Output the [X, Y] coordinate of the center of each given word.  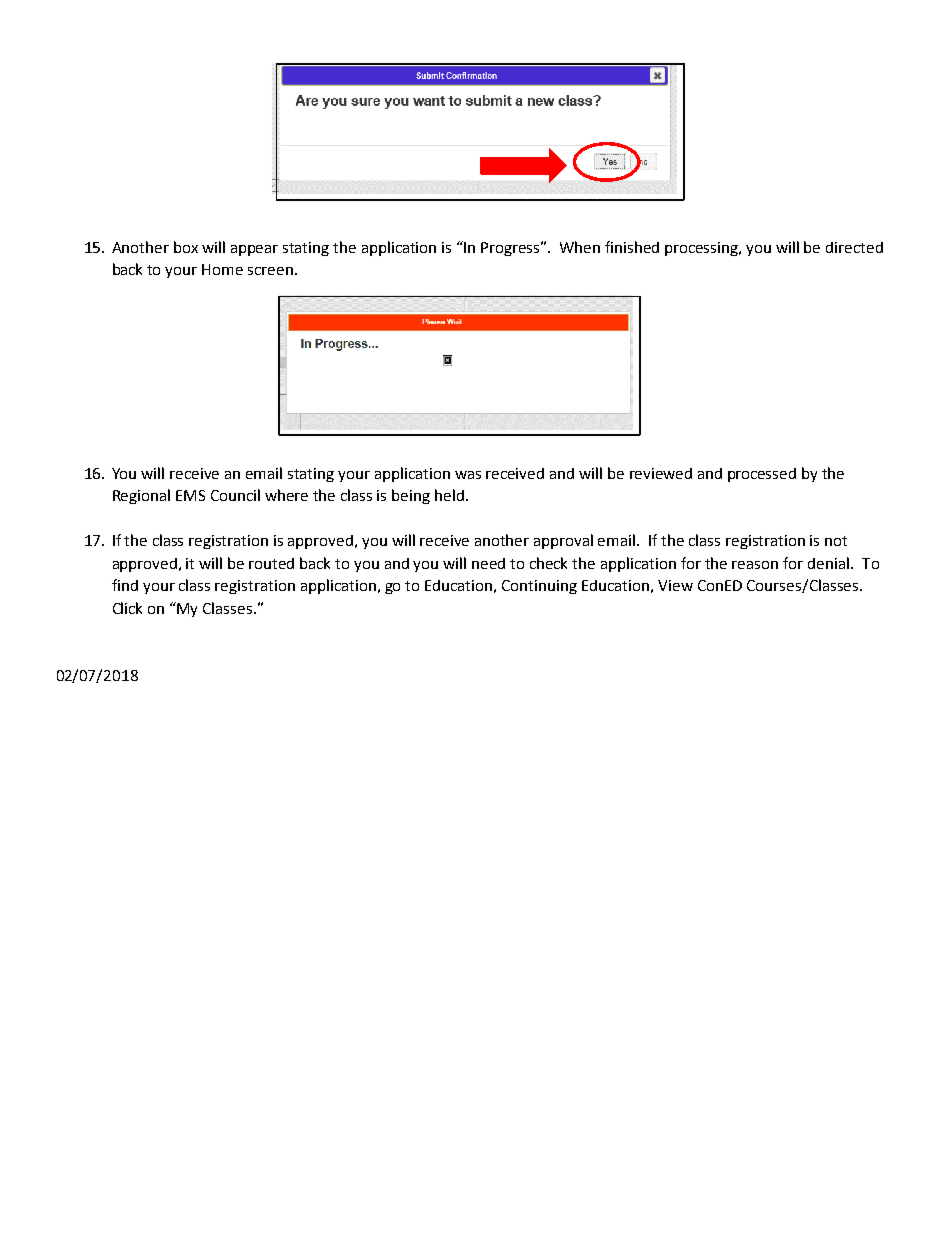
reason [755, 565]
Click [127, 608]
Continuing [539, 587]
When [580, 247]
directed [854, 247]
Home [222, 269]
